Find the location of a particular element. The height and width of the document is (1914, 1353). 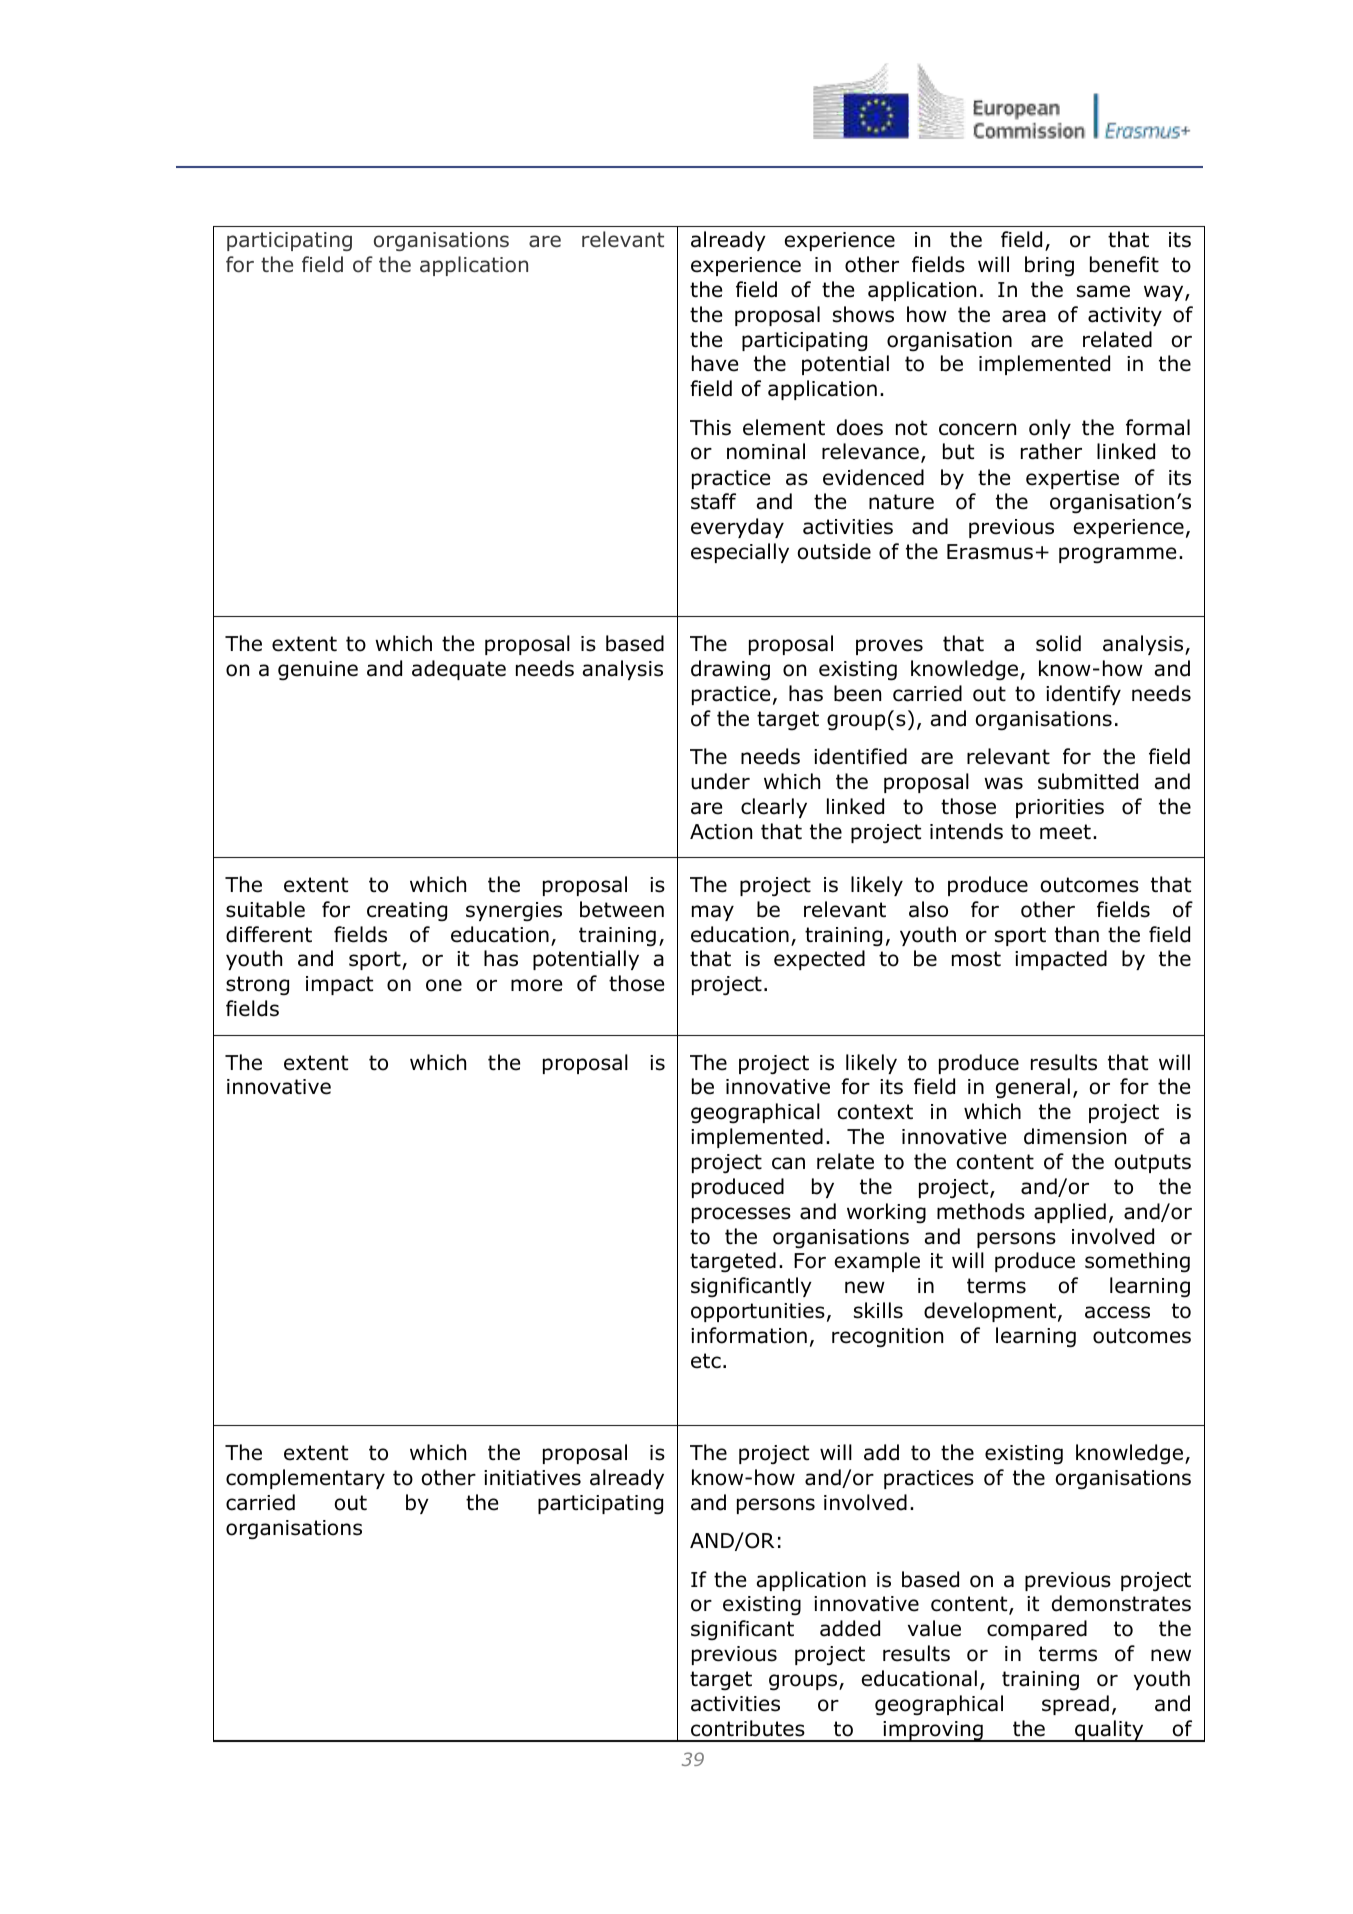

may is located at coordinates (713, 913).
